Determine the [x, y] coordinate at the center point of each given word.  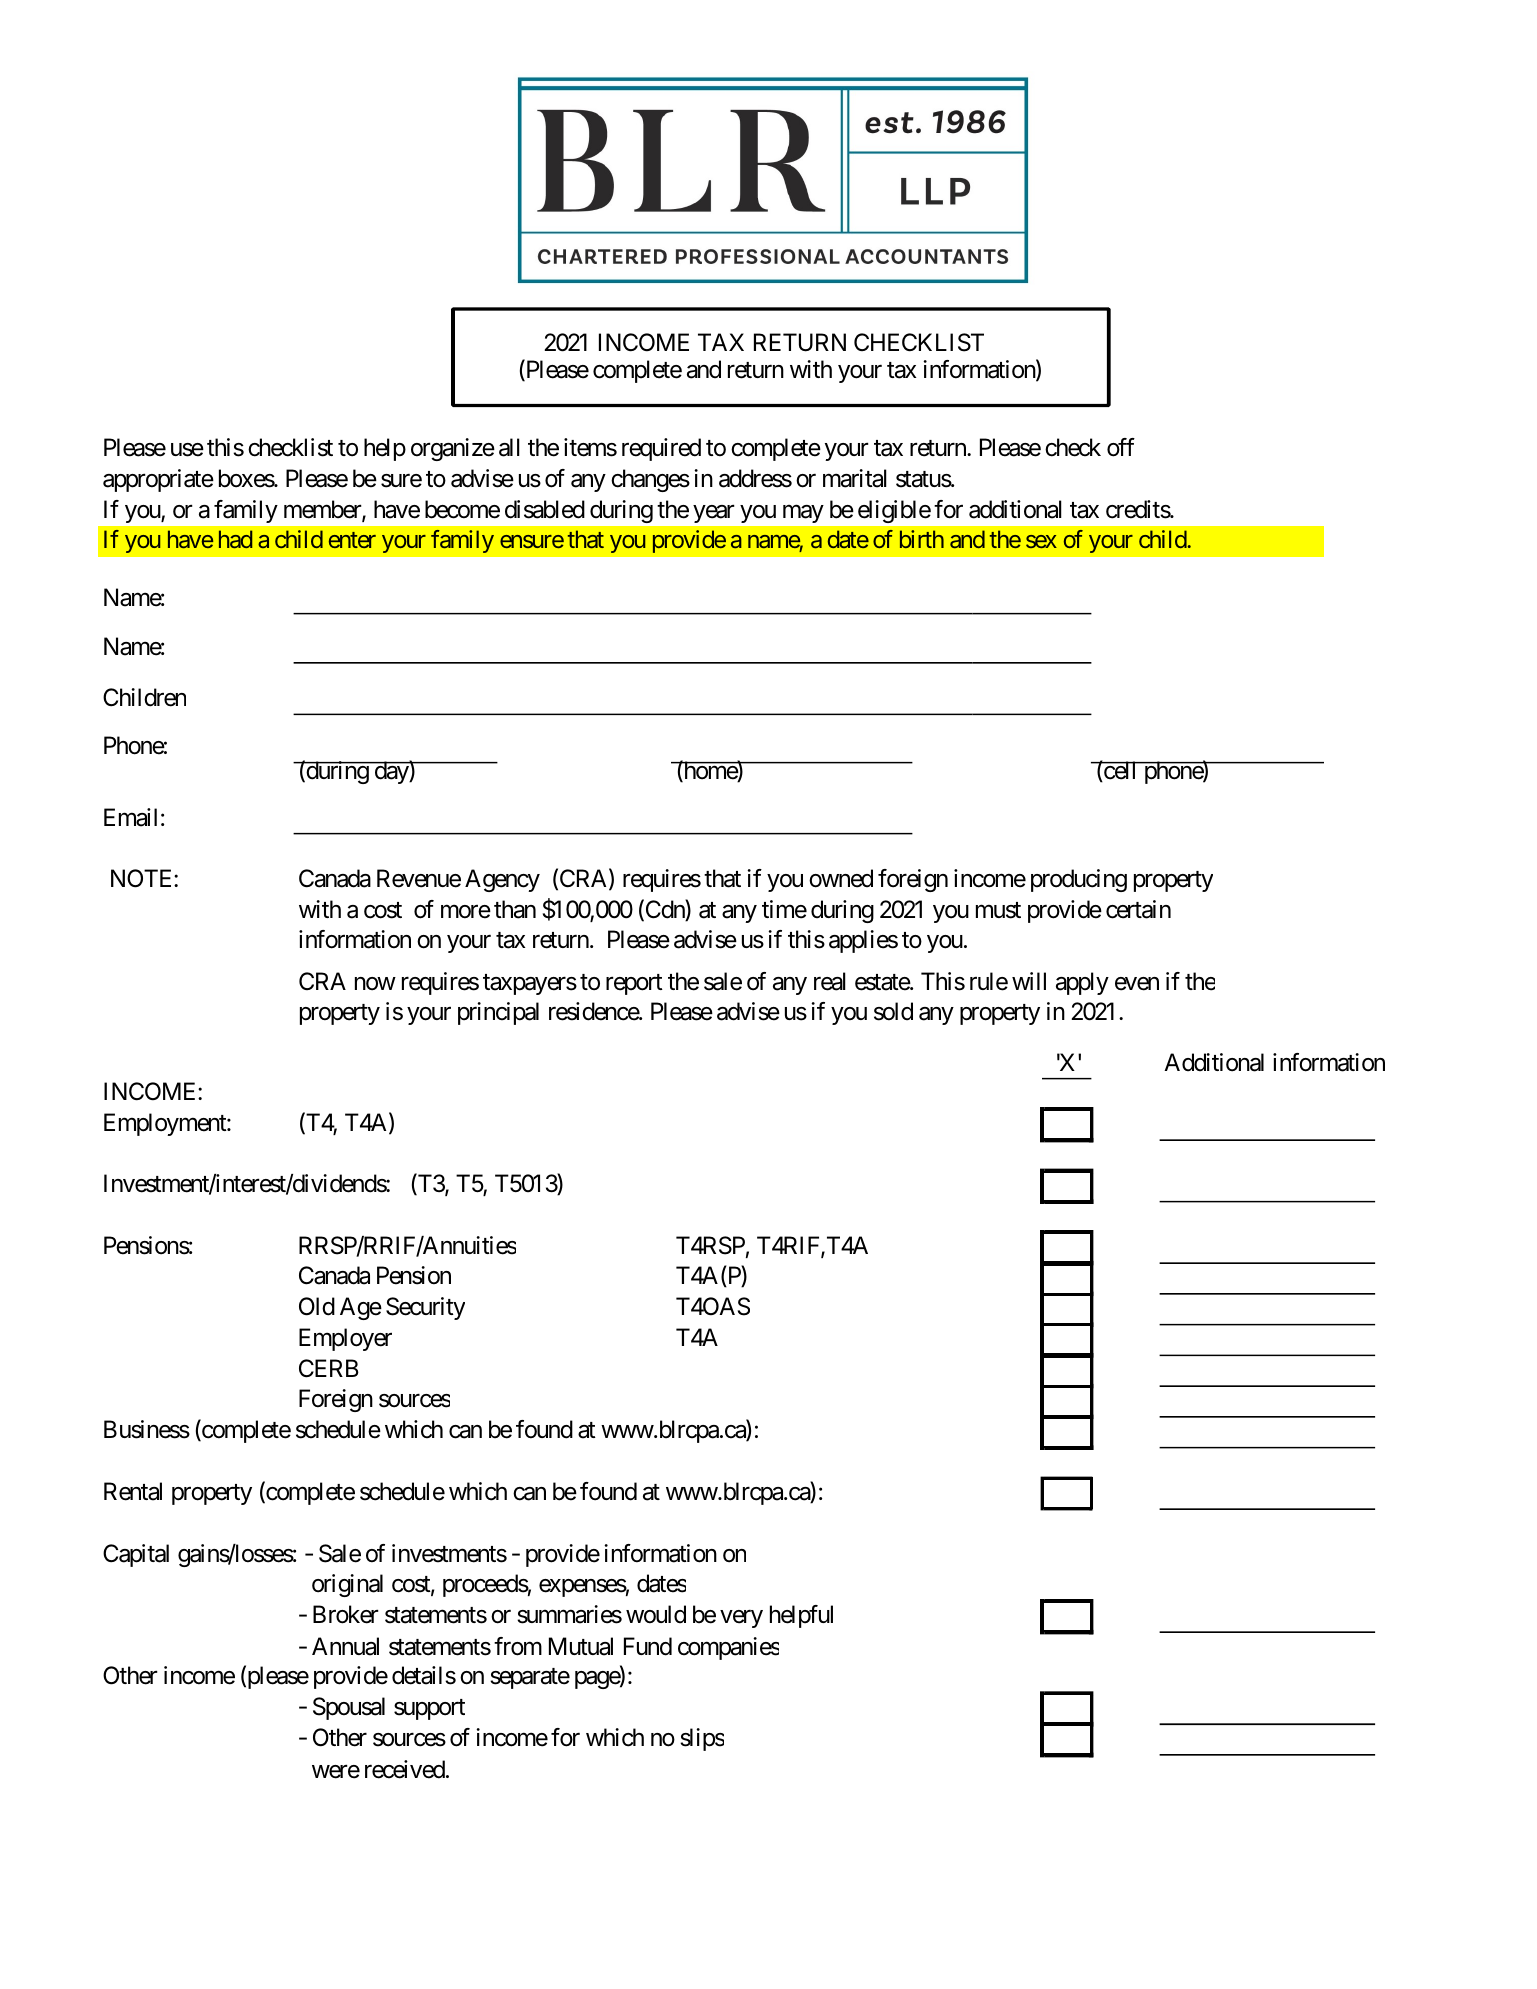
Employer [345, 1339]
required [661, 449]
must [998, 910]
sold [893, 1011]
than [515, 909]
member [323, 510]
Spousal [349, 1708]
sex [1041, 541]
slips [702, 1739]
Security [425, 1308]
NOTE [143, 878]
